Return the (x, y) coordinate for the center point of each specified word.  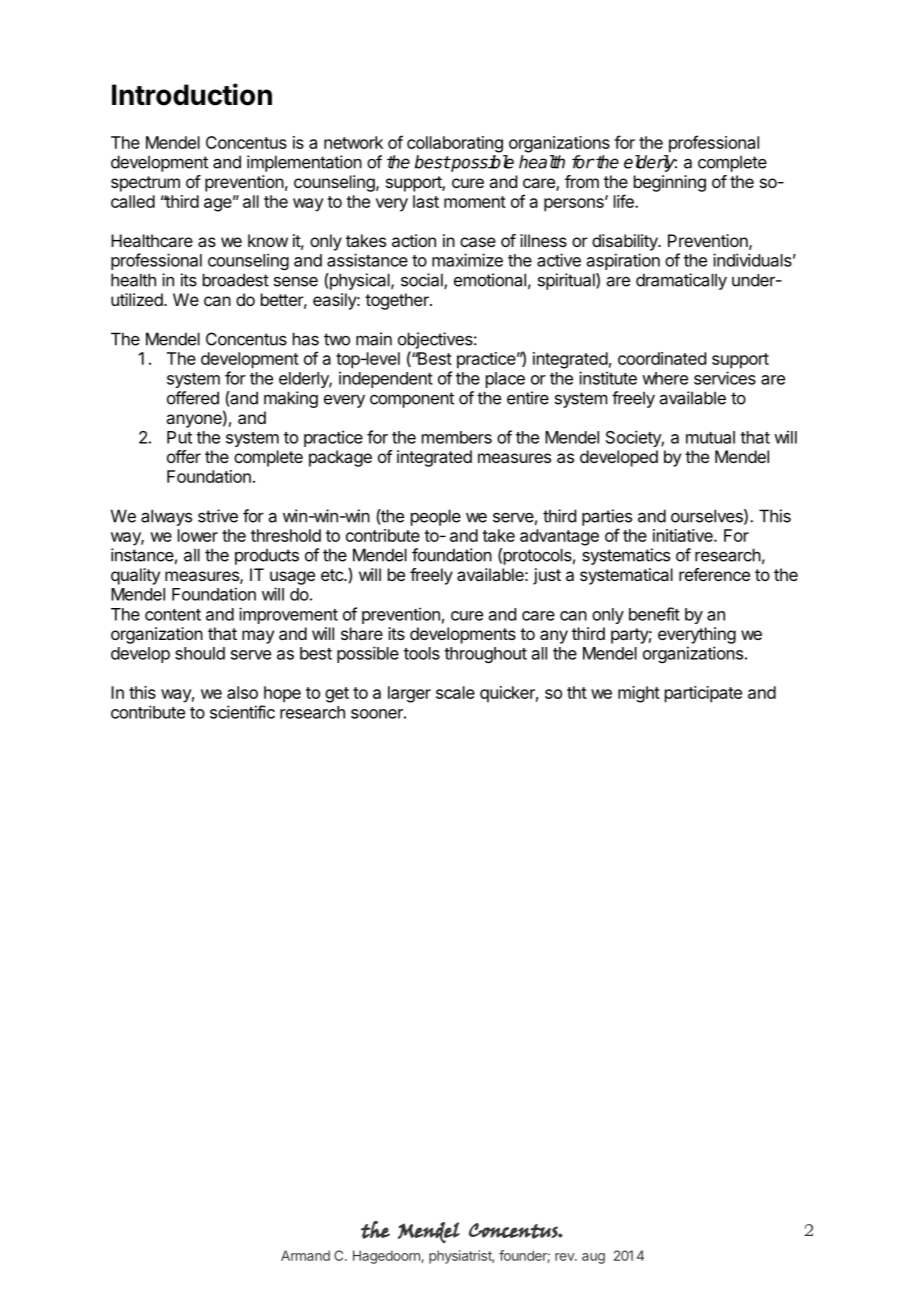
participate (703, 694)
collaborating (455, 144)
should (200, 653)
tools (422, 653)
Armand (305, 1255)
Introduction (192, 94)
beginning (670, 183)
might (639, 694)
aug (593, 1258)
